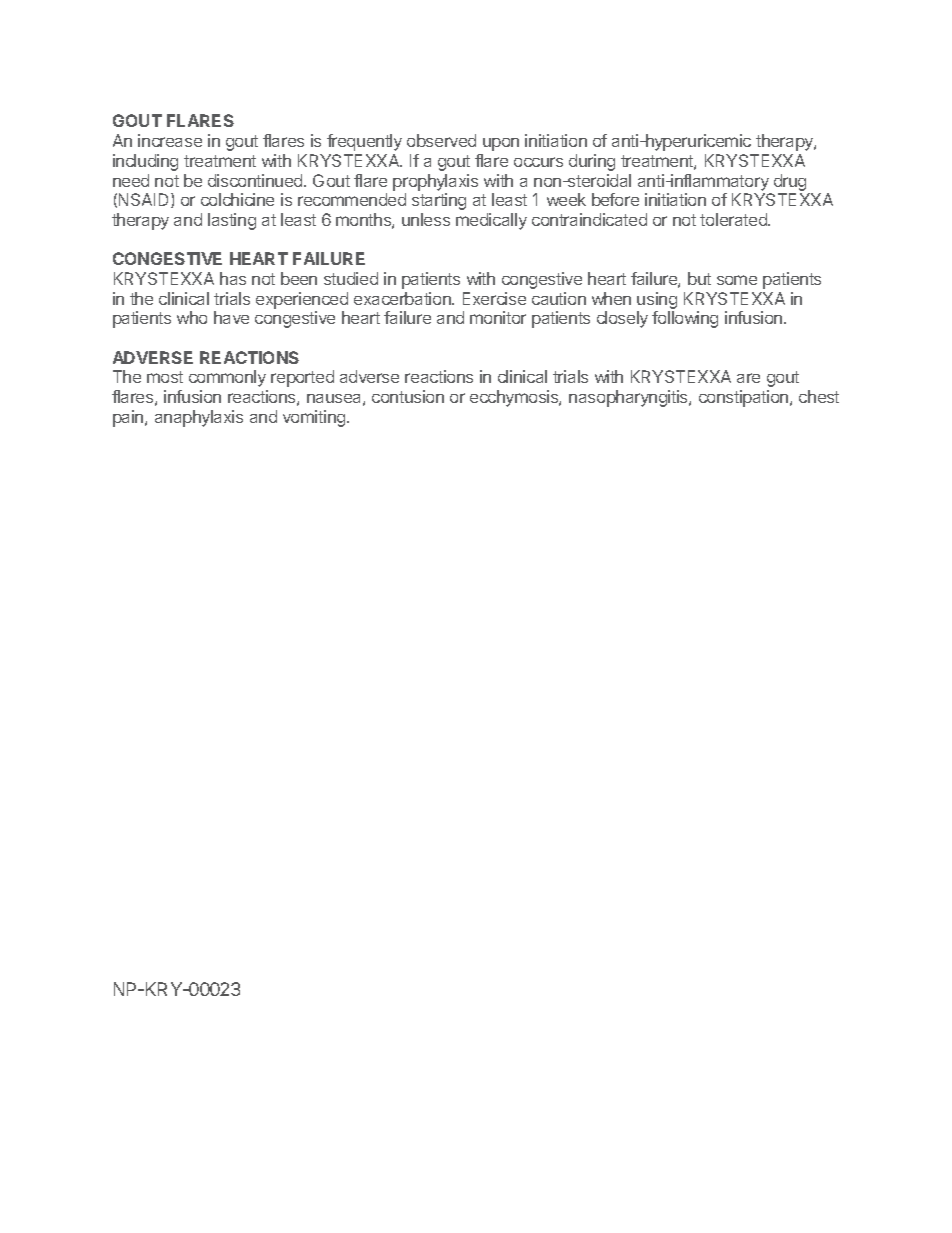 Image resolution: width=952 pixels, height=1233 pixels. Describe the element at coordinates (734, 219) in the document. I see `tolerated` at that location.
